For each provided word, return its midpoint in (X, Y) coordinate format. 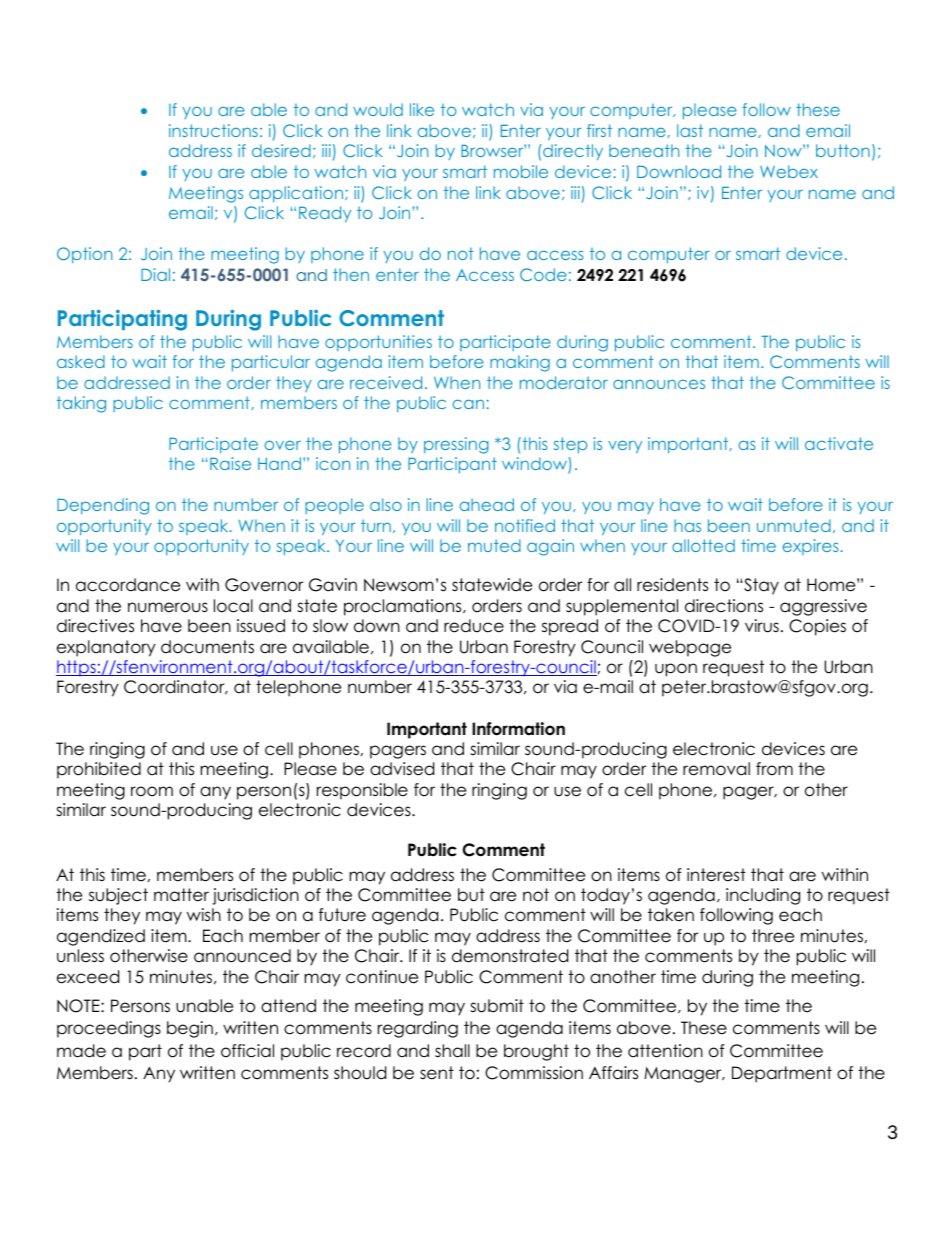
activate (839, 443)
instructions (213, 130)
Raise (230, 463)
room (152, 791)
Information (518, 729)
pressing (456, 445)
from (774, 769)
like (422, 109)
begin (190, 1029)
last (690, 130)
